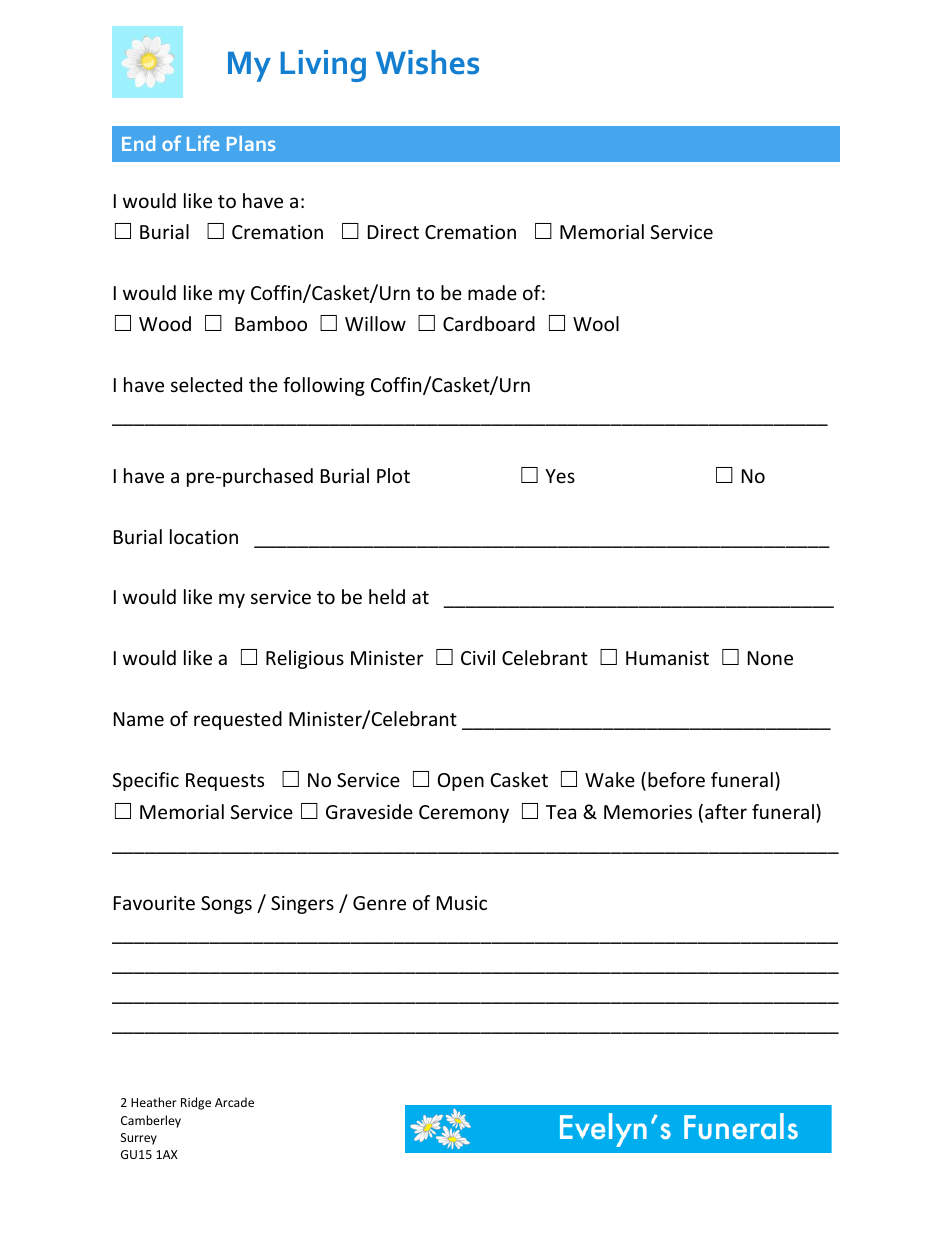 This image has width=952, height=1233. What do you see at coordinates (204, 536) in the image?
I see `location` at bounding box center [204, 536].
